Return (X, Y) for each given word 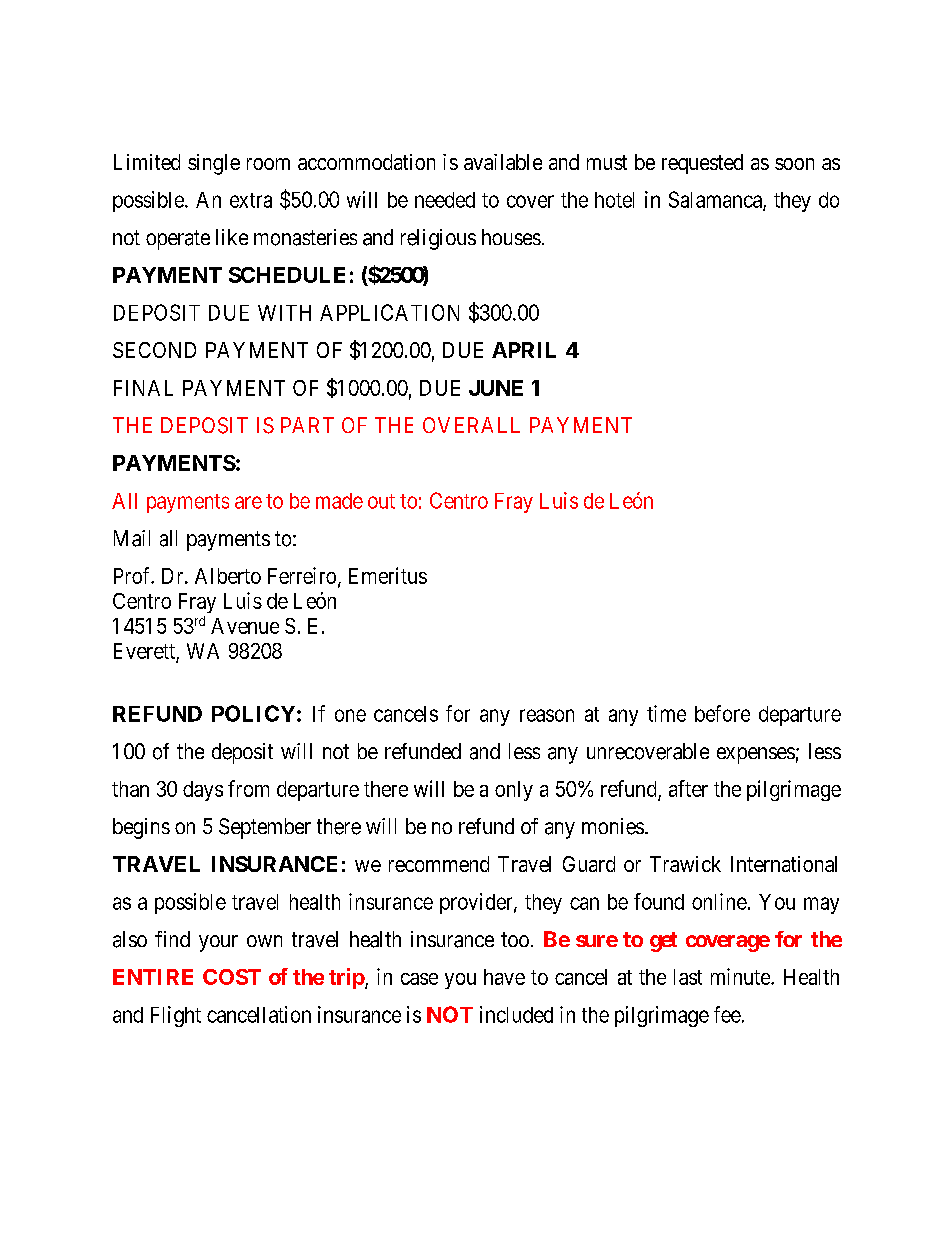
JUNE (496, 388)
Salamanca (716, 200)
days (203, 791)
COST (232, 977)
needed (445, 200)
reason (547, 715)
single (214, 164)
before (722, 713)
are (248, 502)
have (504, 977)
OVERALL (471, 425)
